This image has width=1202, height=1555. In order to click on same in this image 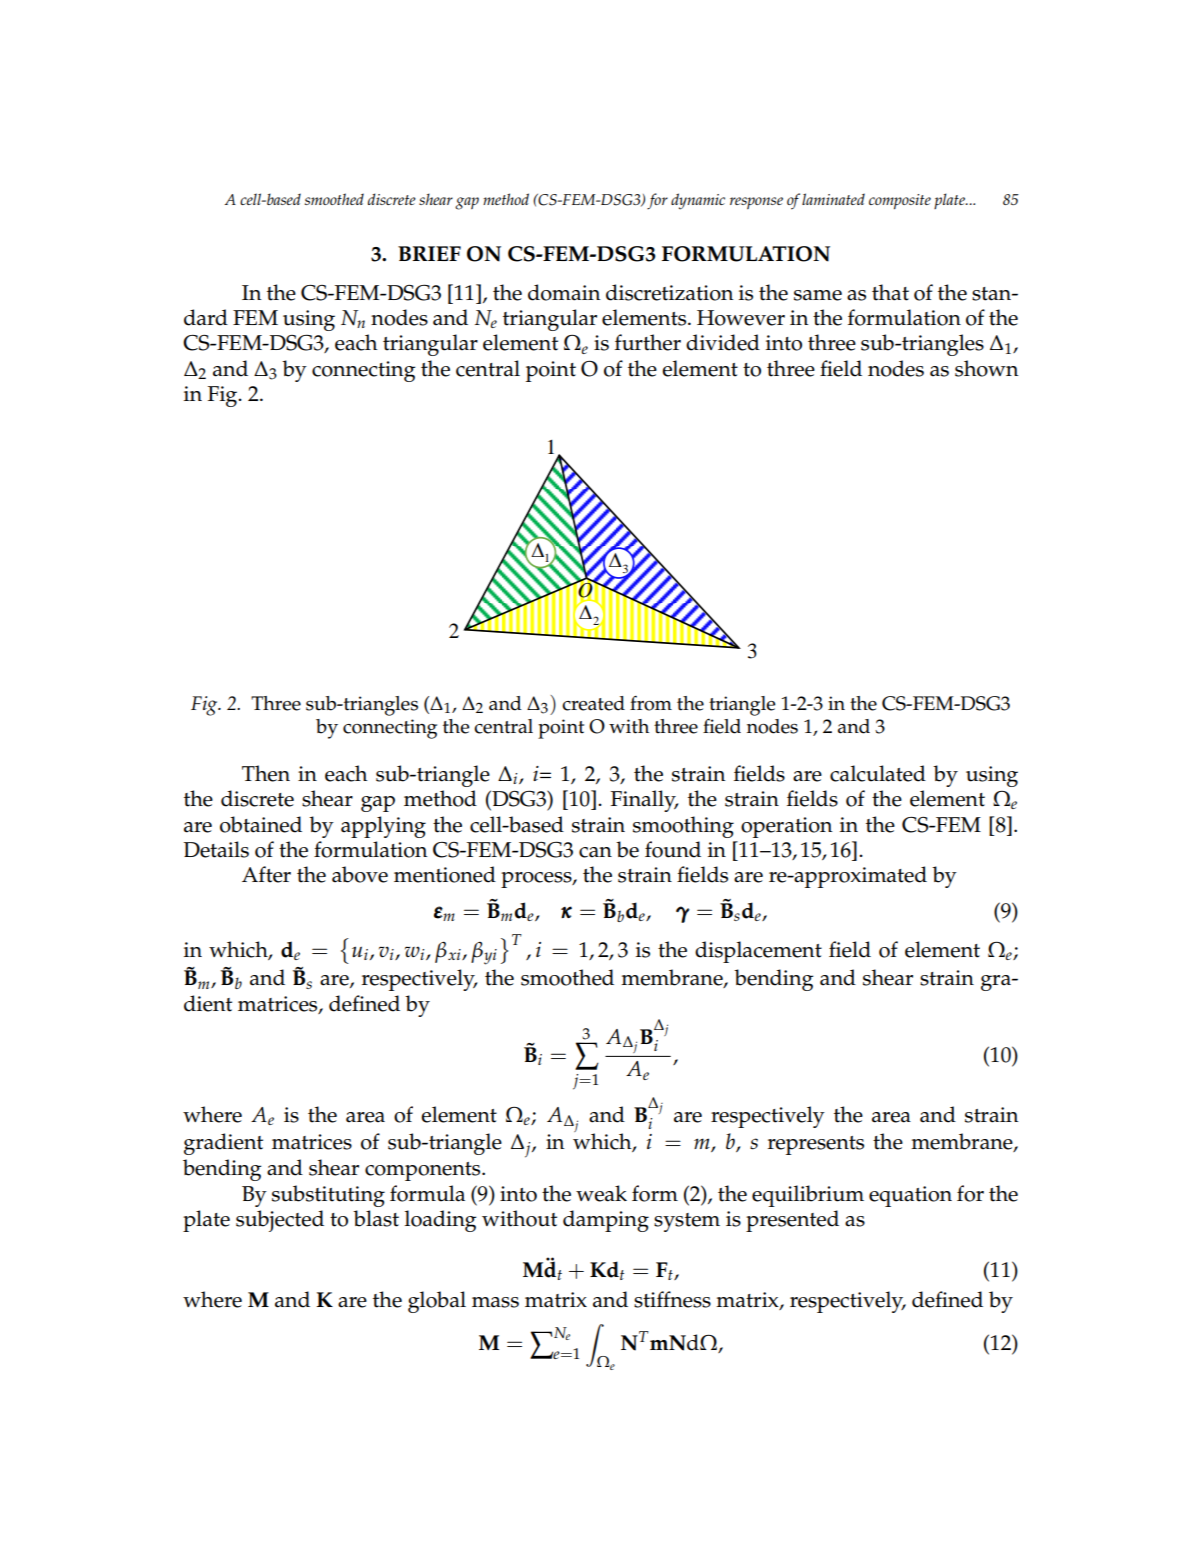, I will do `click(818, 295)`.
